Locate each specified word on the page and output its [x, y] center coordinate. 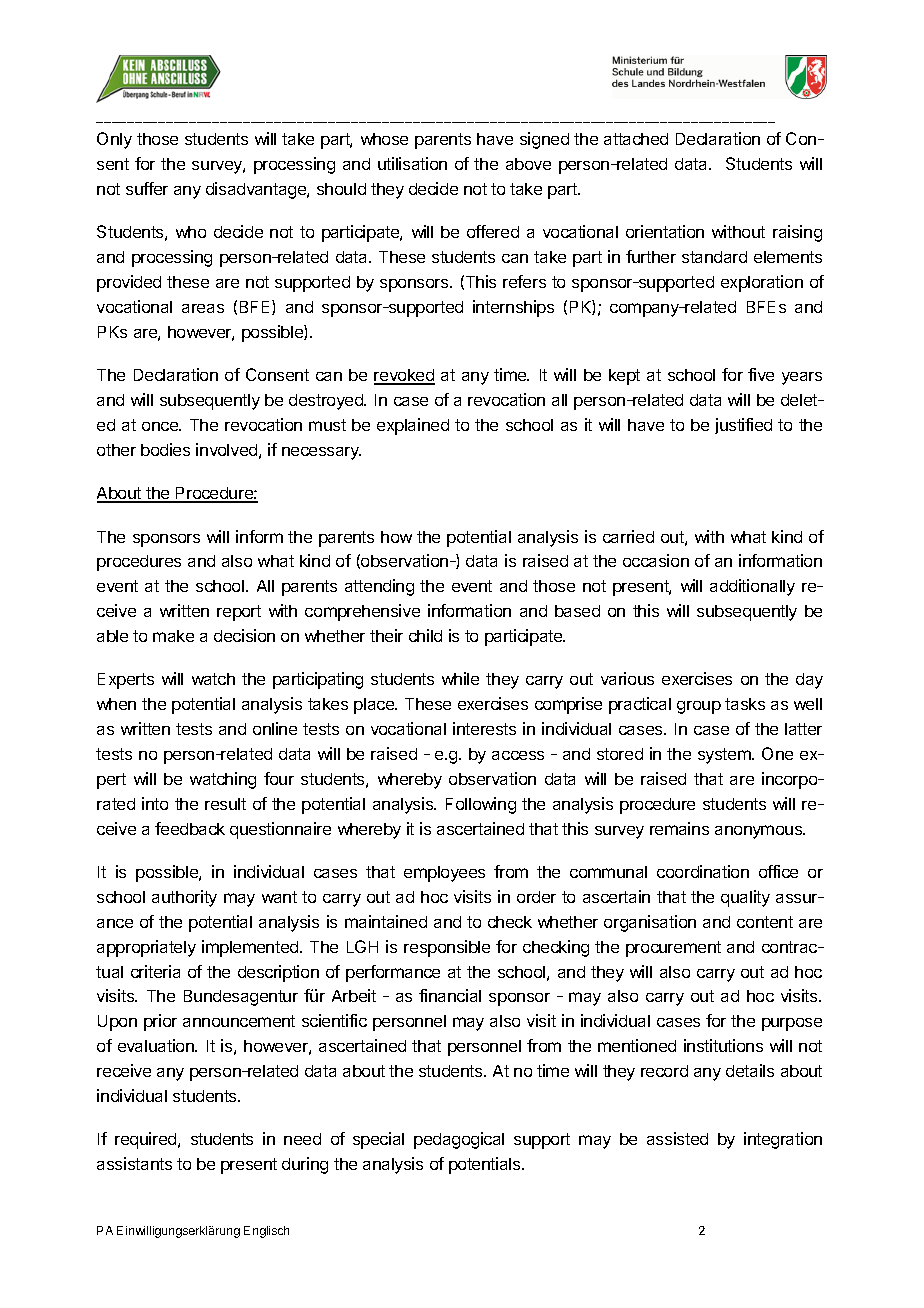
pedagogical [459, 1140]
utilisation [412, 163]
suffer [147, 188]
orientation [665, 231]
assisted [677, 1138]
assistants [134, 1163]
